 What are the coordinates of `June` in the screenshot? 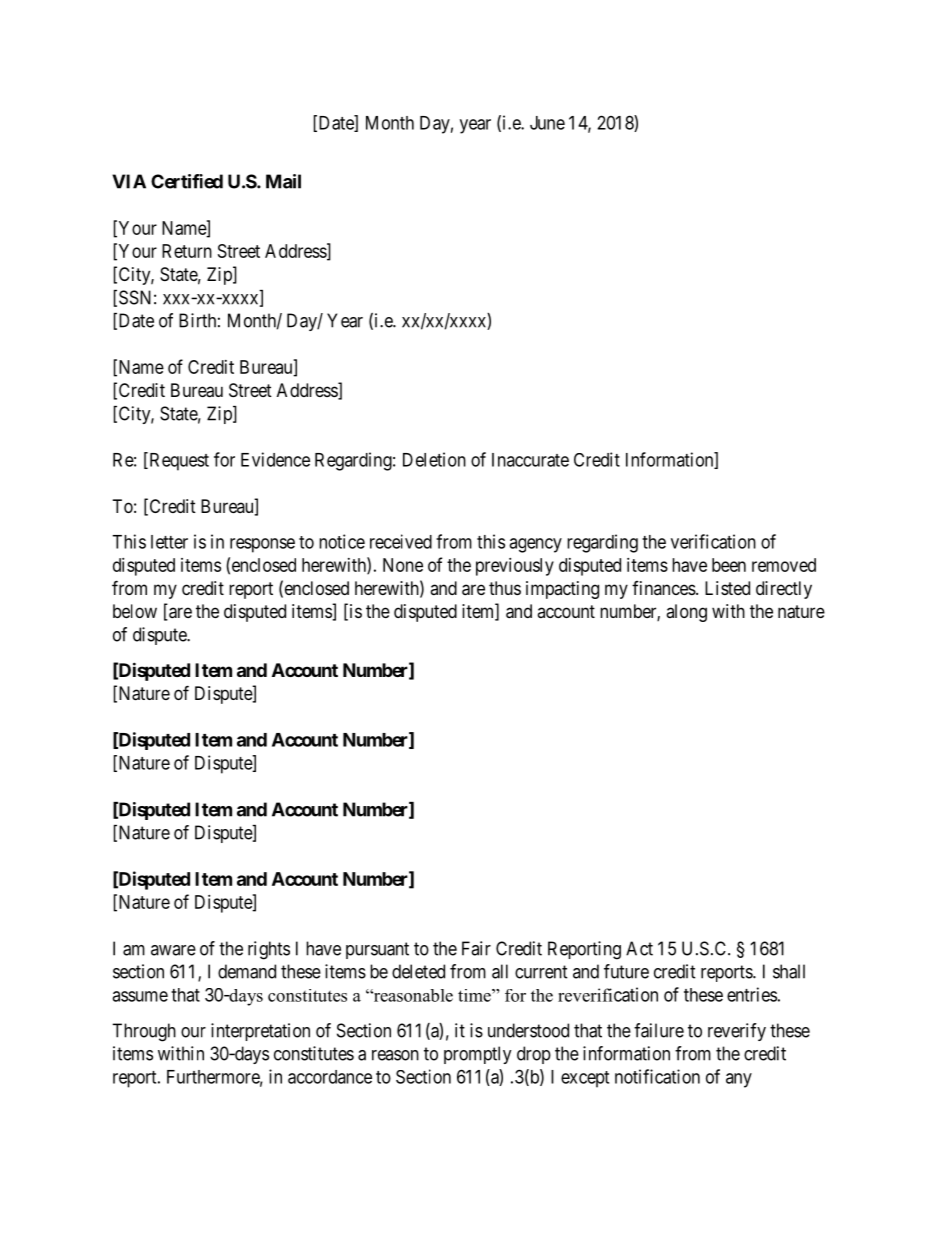 It's located at (547, 123).
